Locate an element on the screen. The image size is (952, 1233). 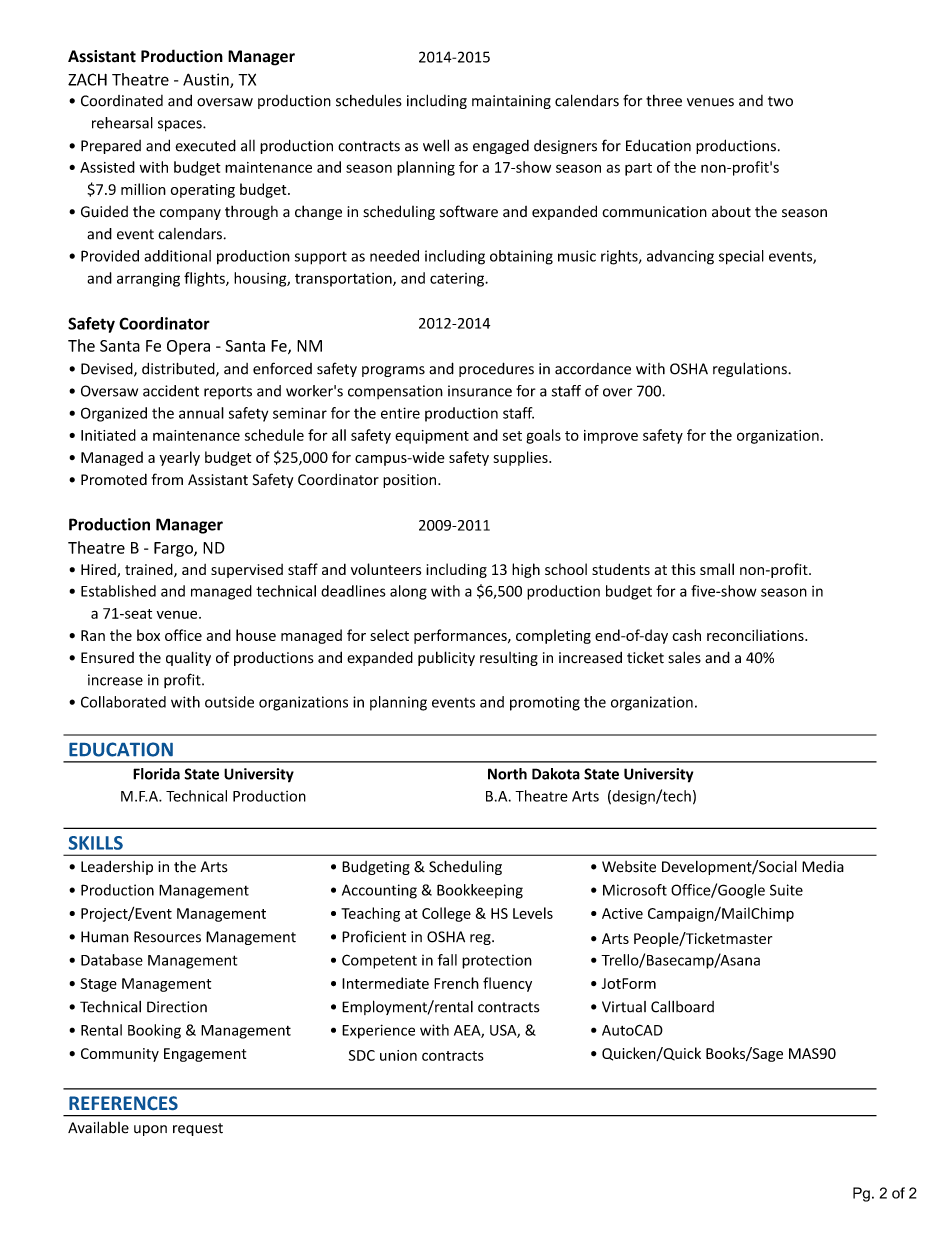
three is located at coordinates (664, 101).
